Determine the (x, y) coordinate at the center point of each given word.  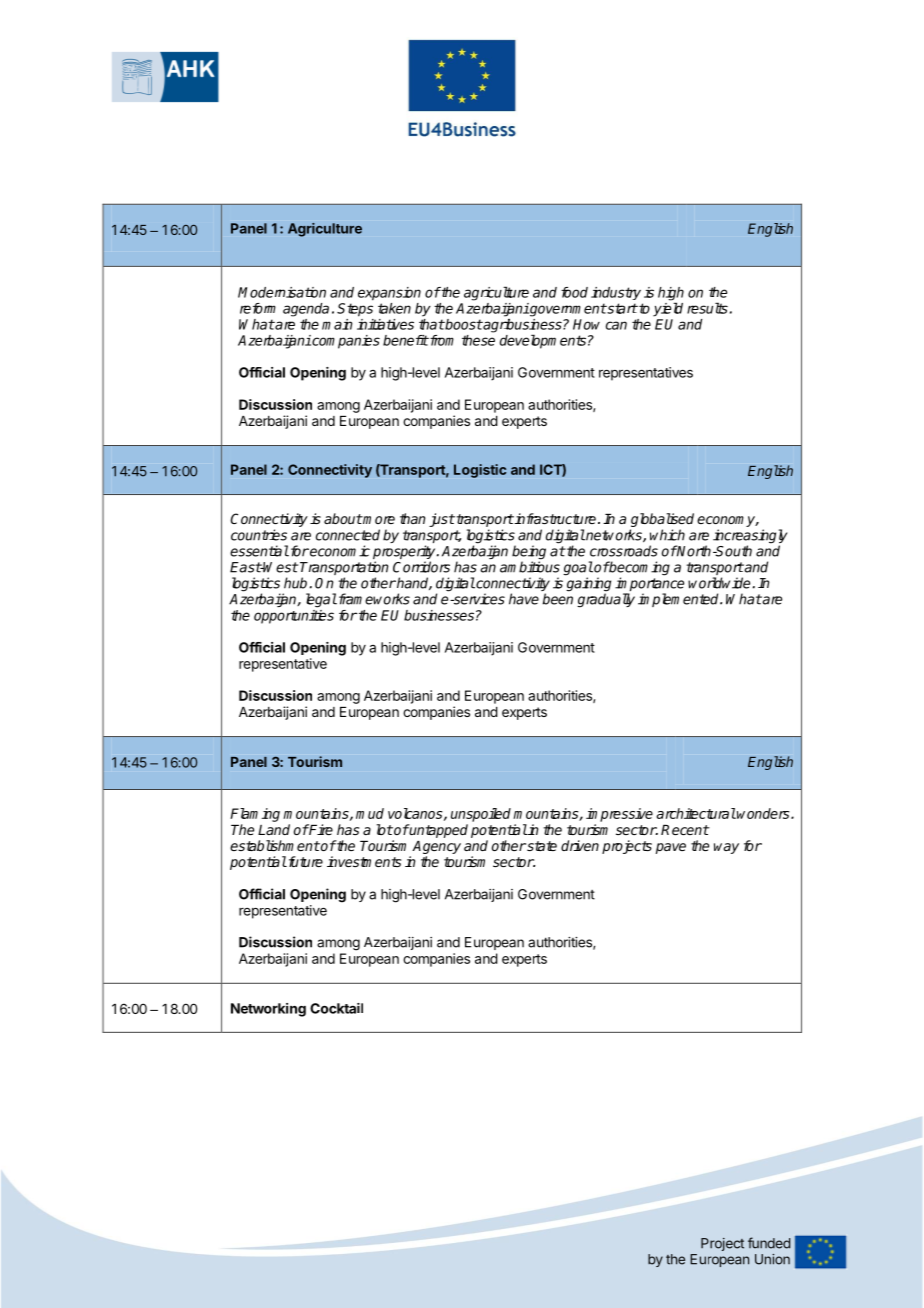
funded (769, 1243)
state (541, 846)
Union (772, 1259)
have (524, 599)
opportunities (294, 617)
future (304, 861)
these (478, 340)
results (707, 308)
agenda (306, 310)
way (726, 848)
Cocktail (336, 1008)
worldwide (719, 583)
